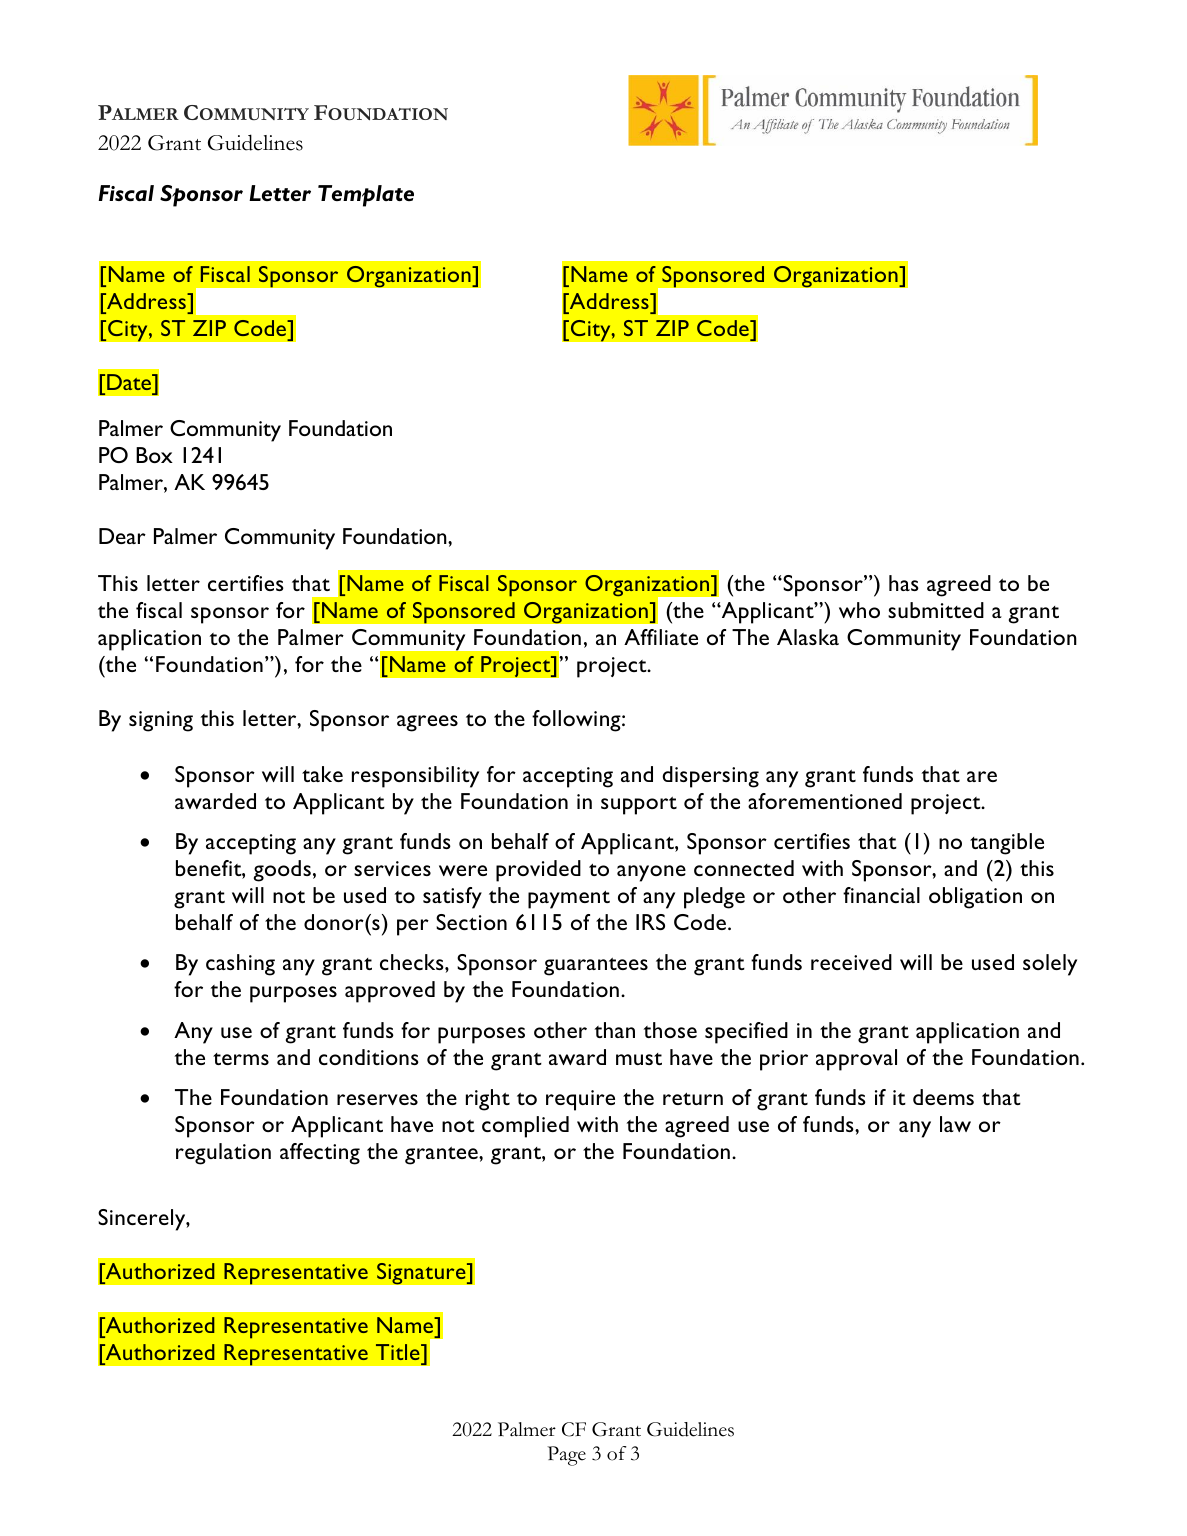 The image size is (1187, 1536). What do you see at coordinates (639, 806) in the screenshot?
I see `support` at bounding box center [639, 806].
